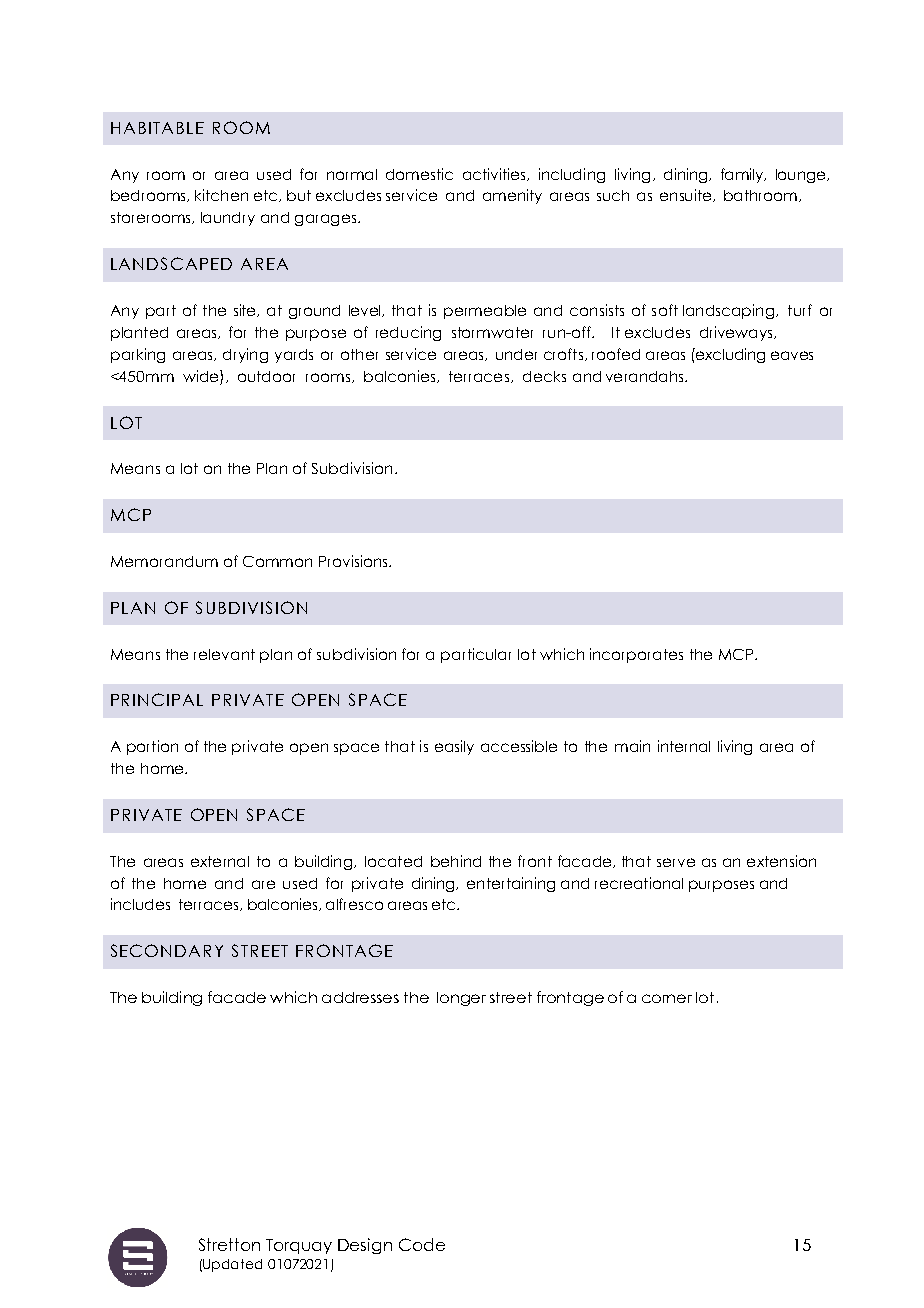 The height and width of the document is (1308, 924). I want to click on Memorandum, so click(164, 561).
